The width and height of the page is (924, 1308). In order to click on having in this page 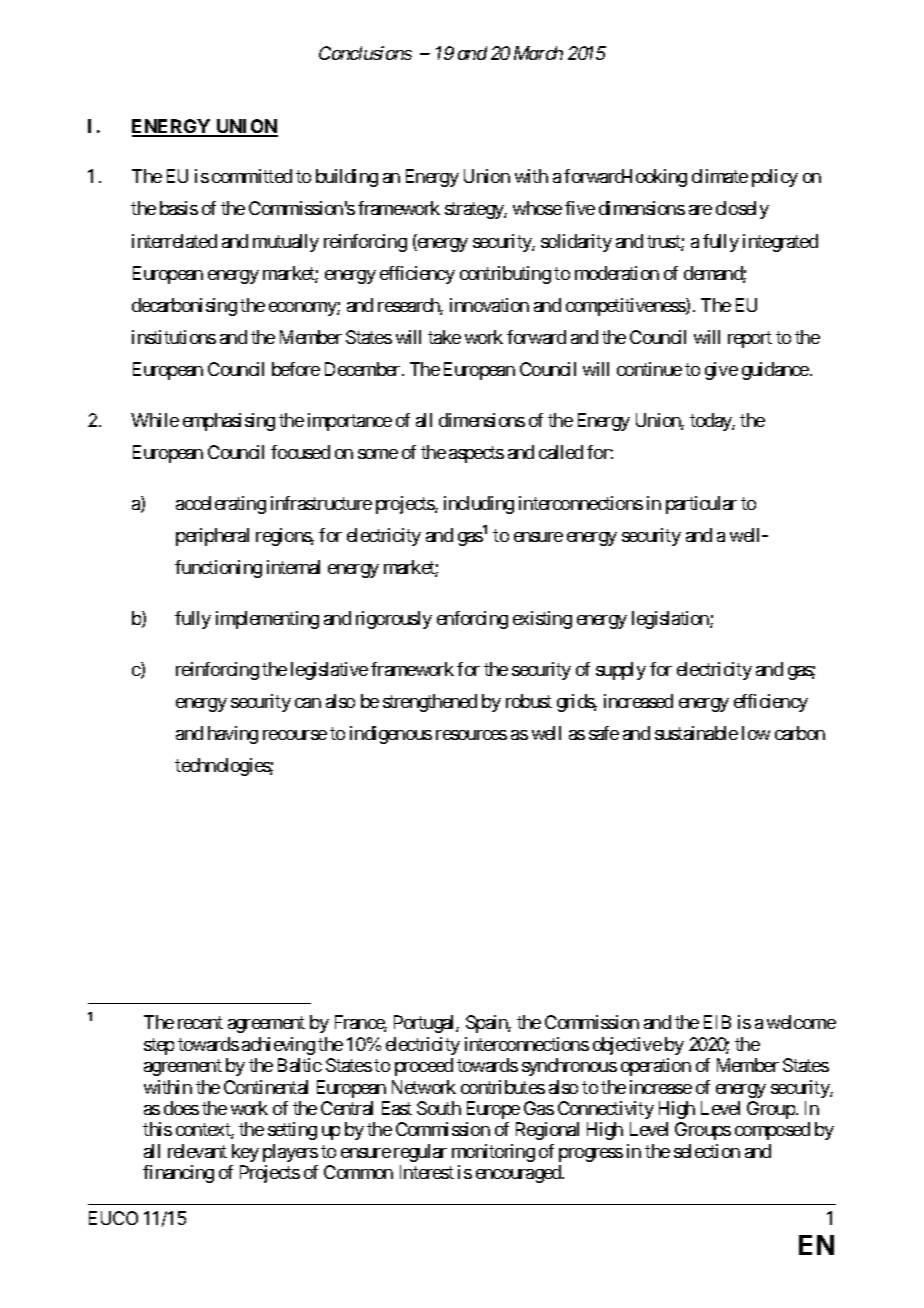, I will do `click(233, 735)`.
